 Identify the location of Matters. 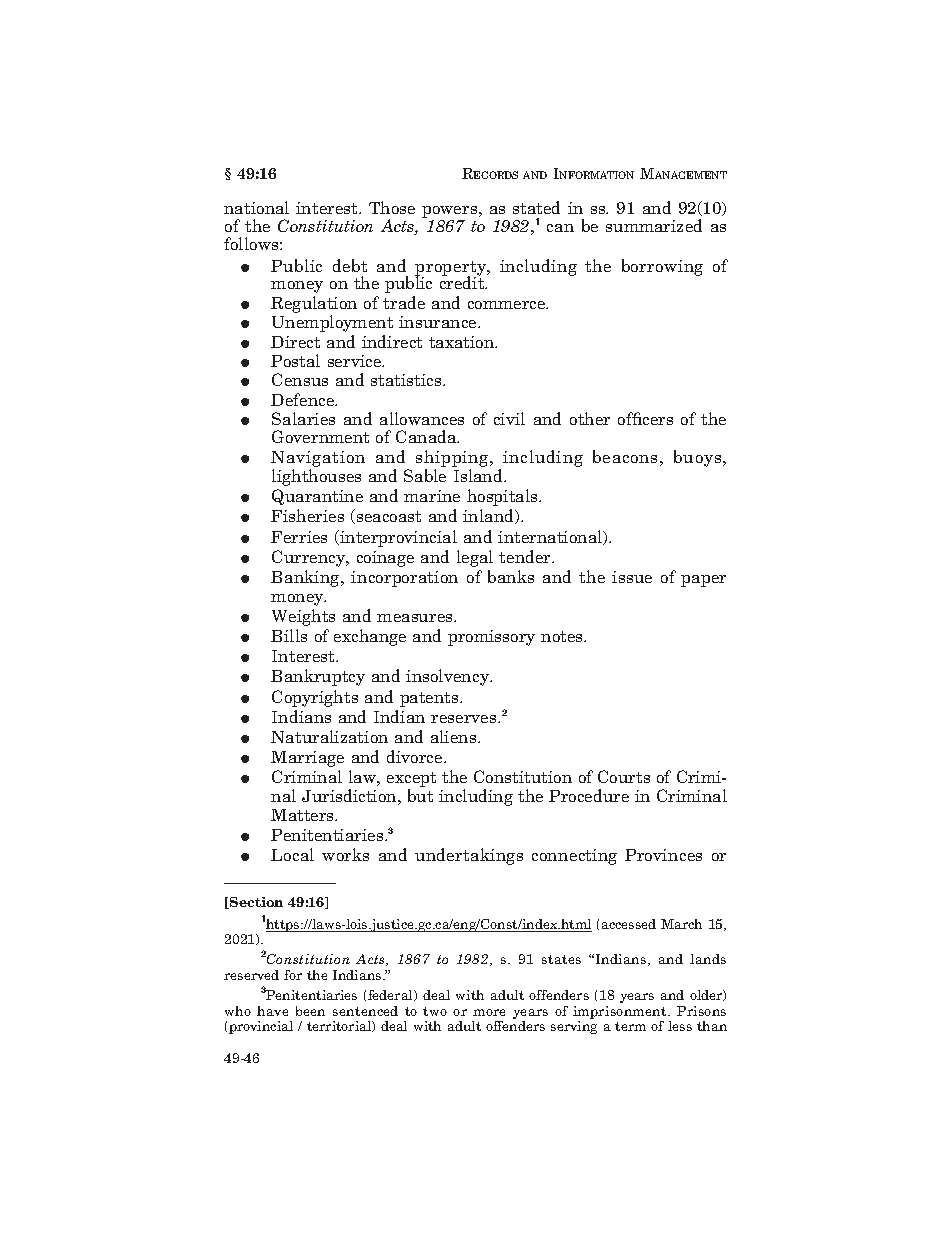
(304, 815).
